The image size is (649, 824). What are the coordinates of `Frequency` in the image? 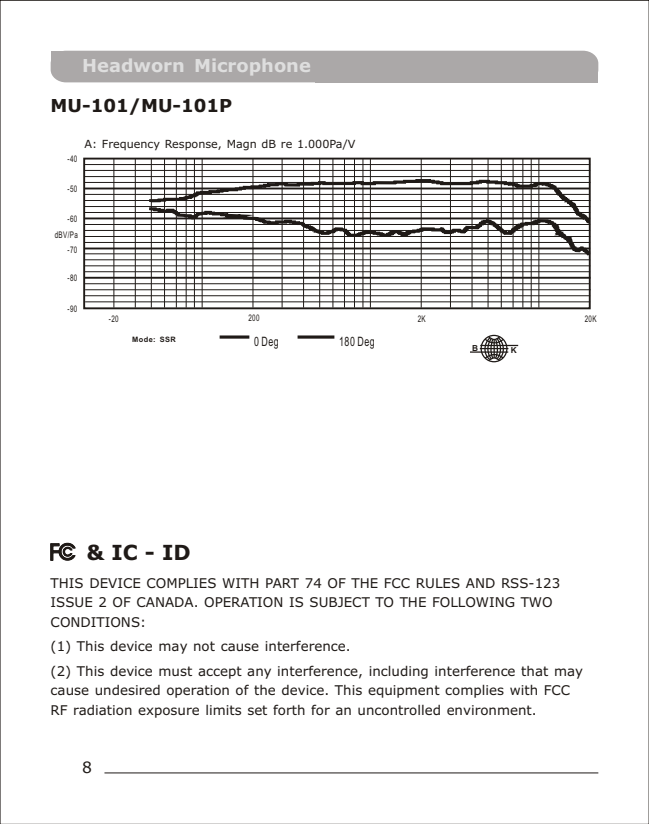 It's located at (131, 145).
